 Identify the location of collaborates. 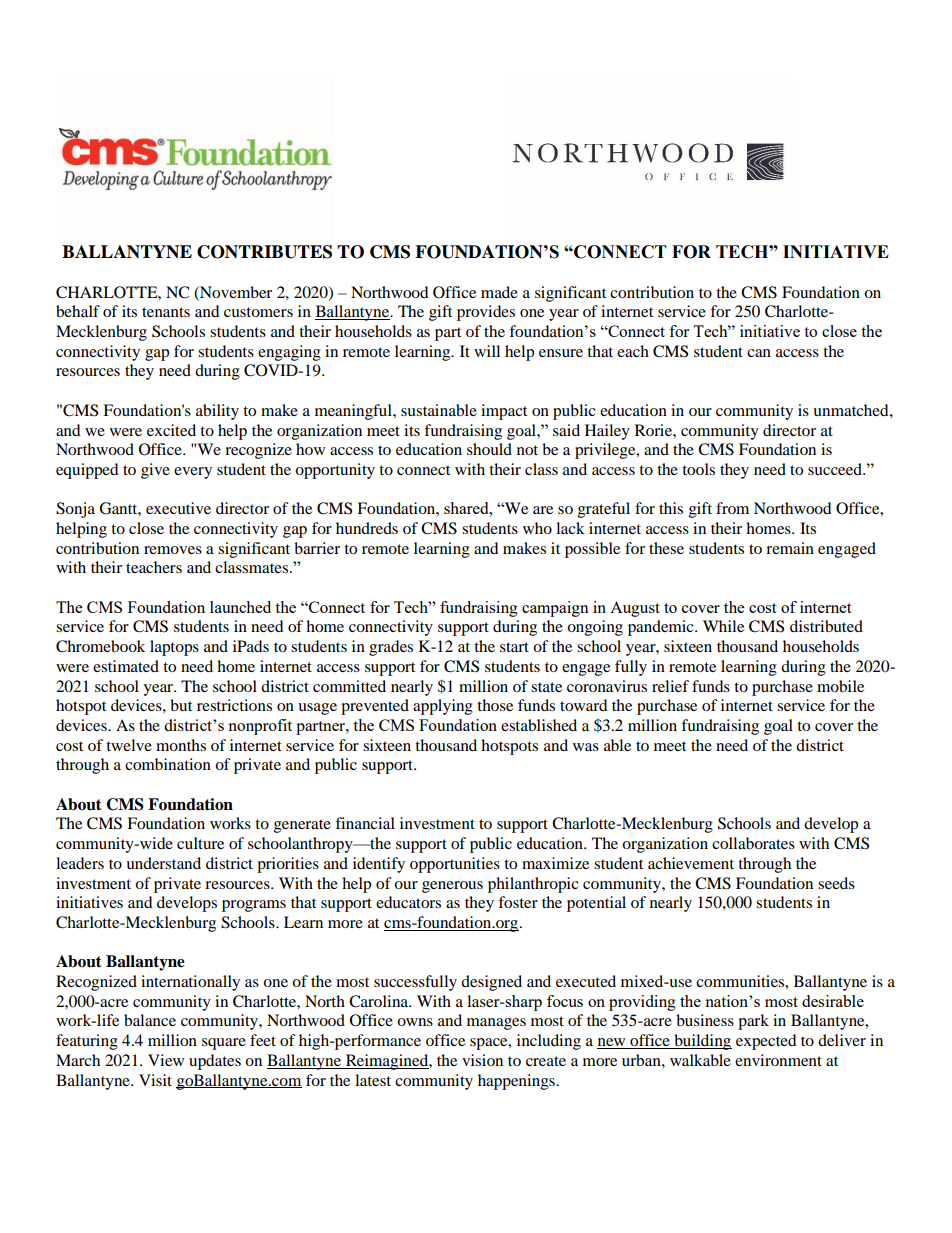
(753, 843).
